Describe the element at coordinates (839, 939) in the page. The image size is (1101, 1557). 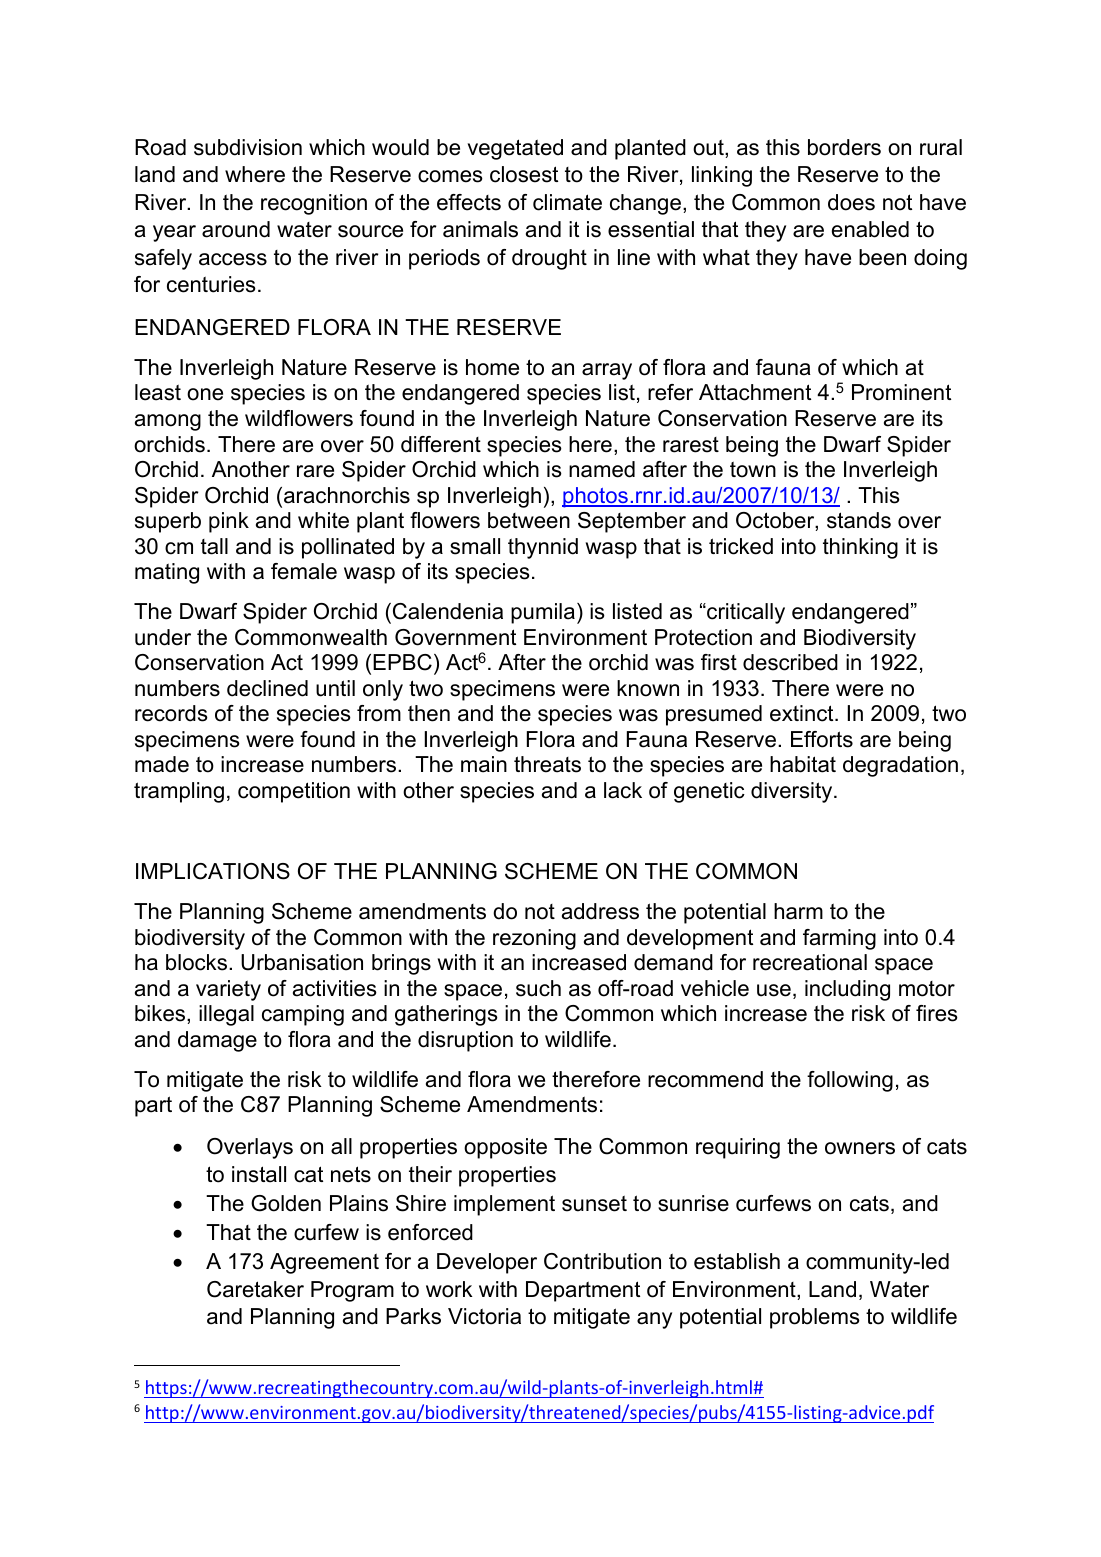
I see `farming` at that location.
